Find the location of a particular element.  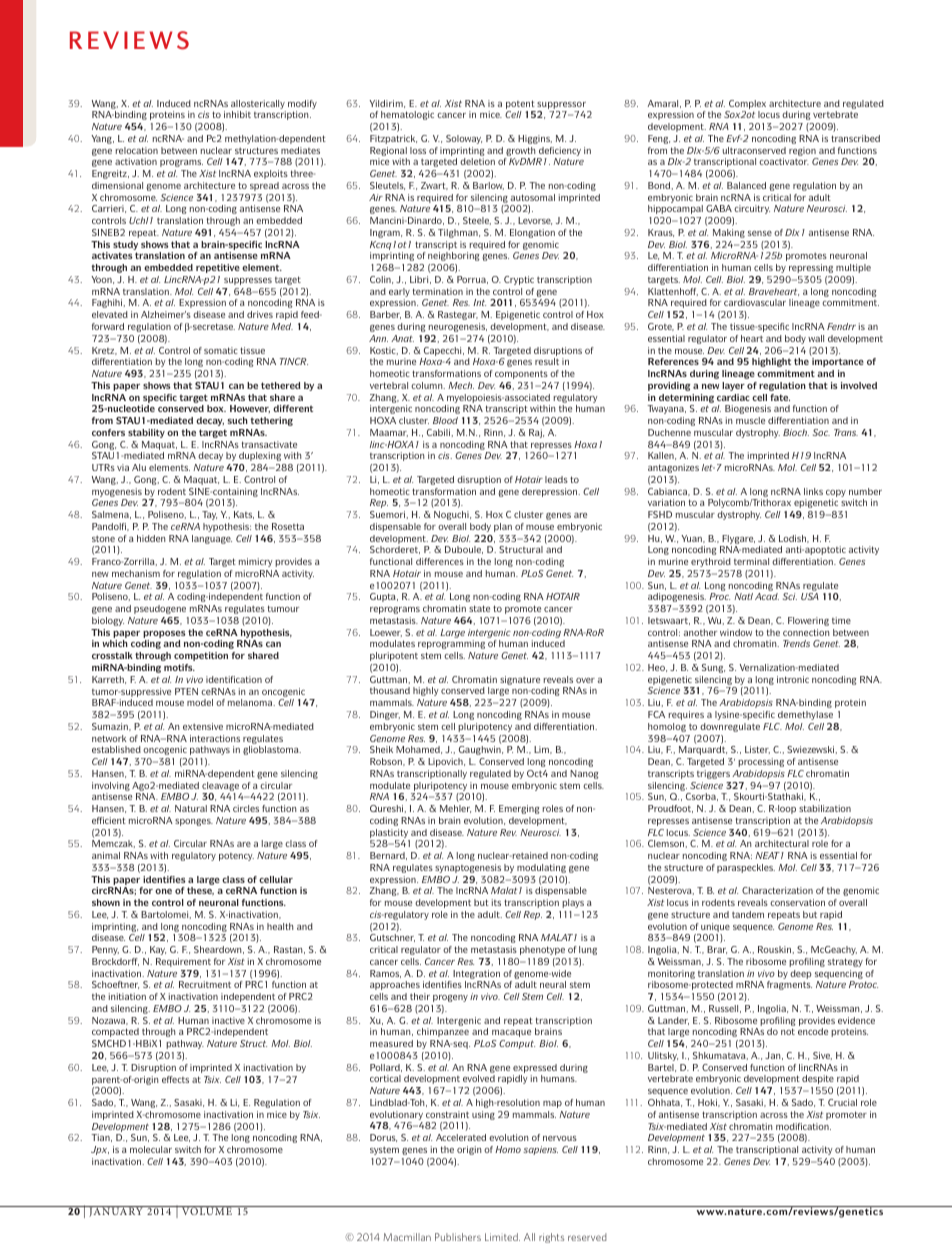

VOLUME is located at coordinates (207, 1210).
